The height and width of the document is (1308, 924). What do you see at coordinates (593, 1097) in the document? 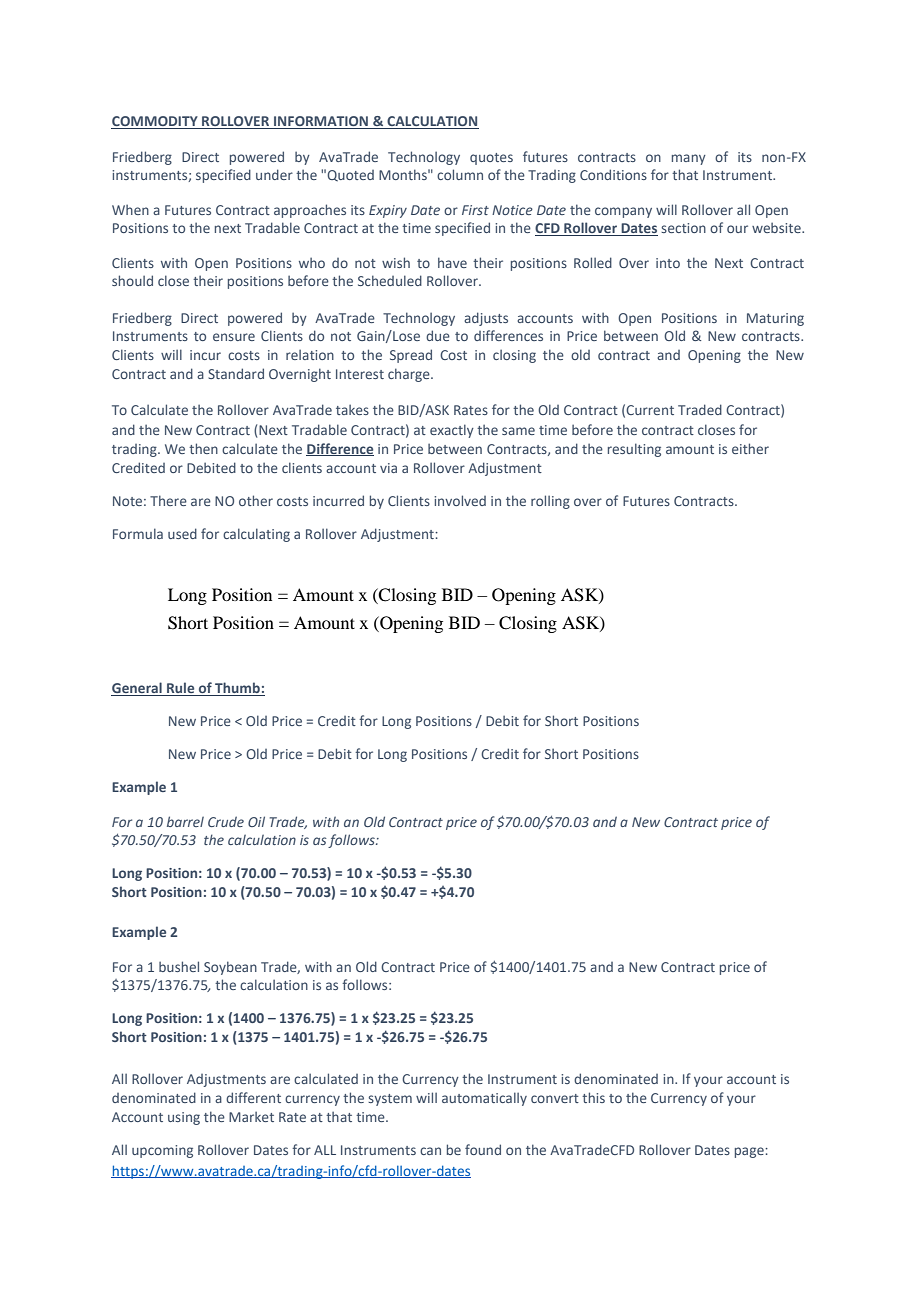
I see `this` at bounding box center [593, 1097].
